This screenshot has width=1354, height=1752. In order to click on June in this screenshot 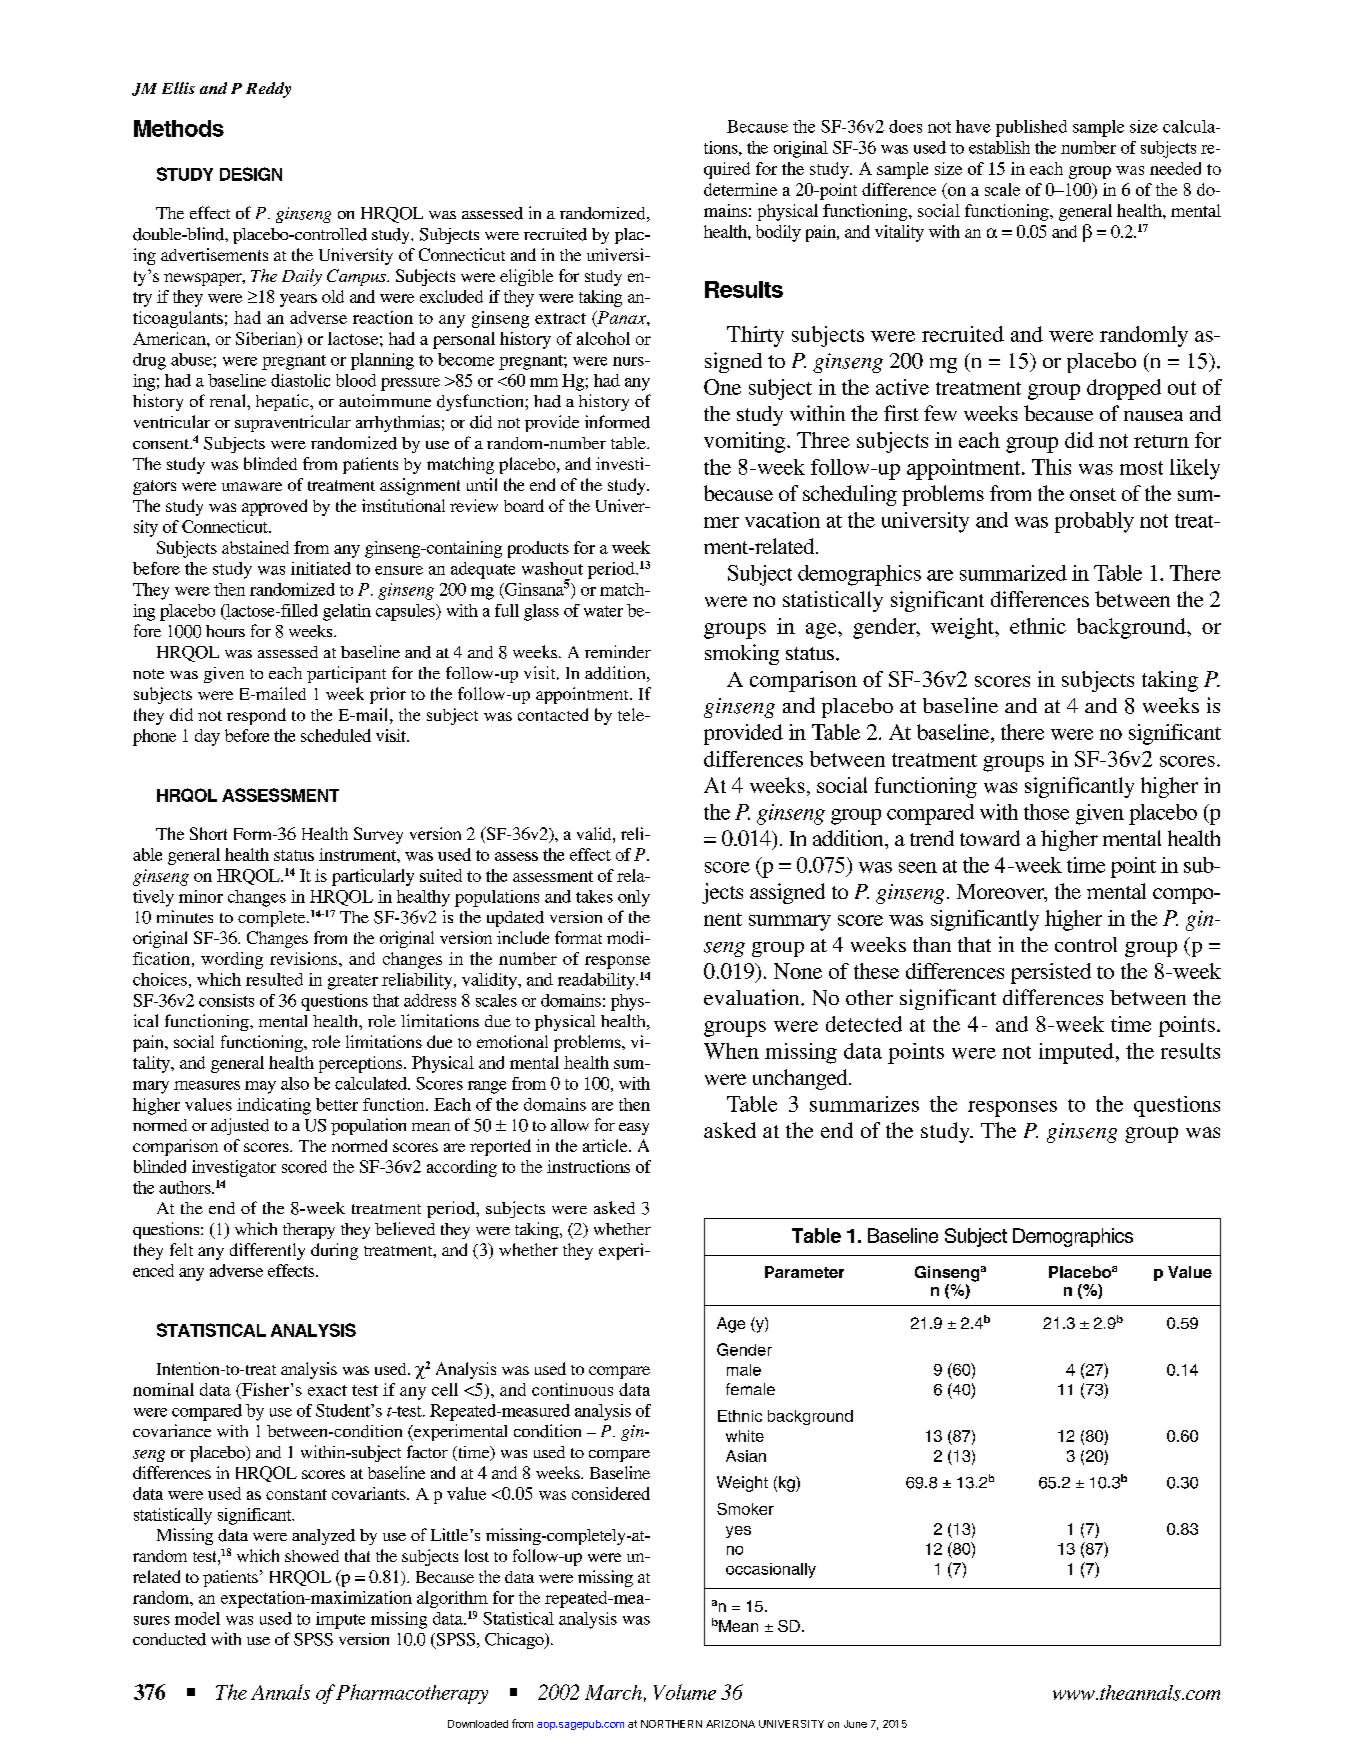, I will do `click(855, 1724)`.
